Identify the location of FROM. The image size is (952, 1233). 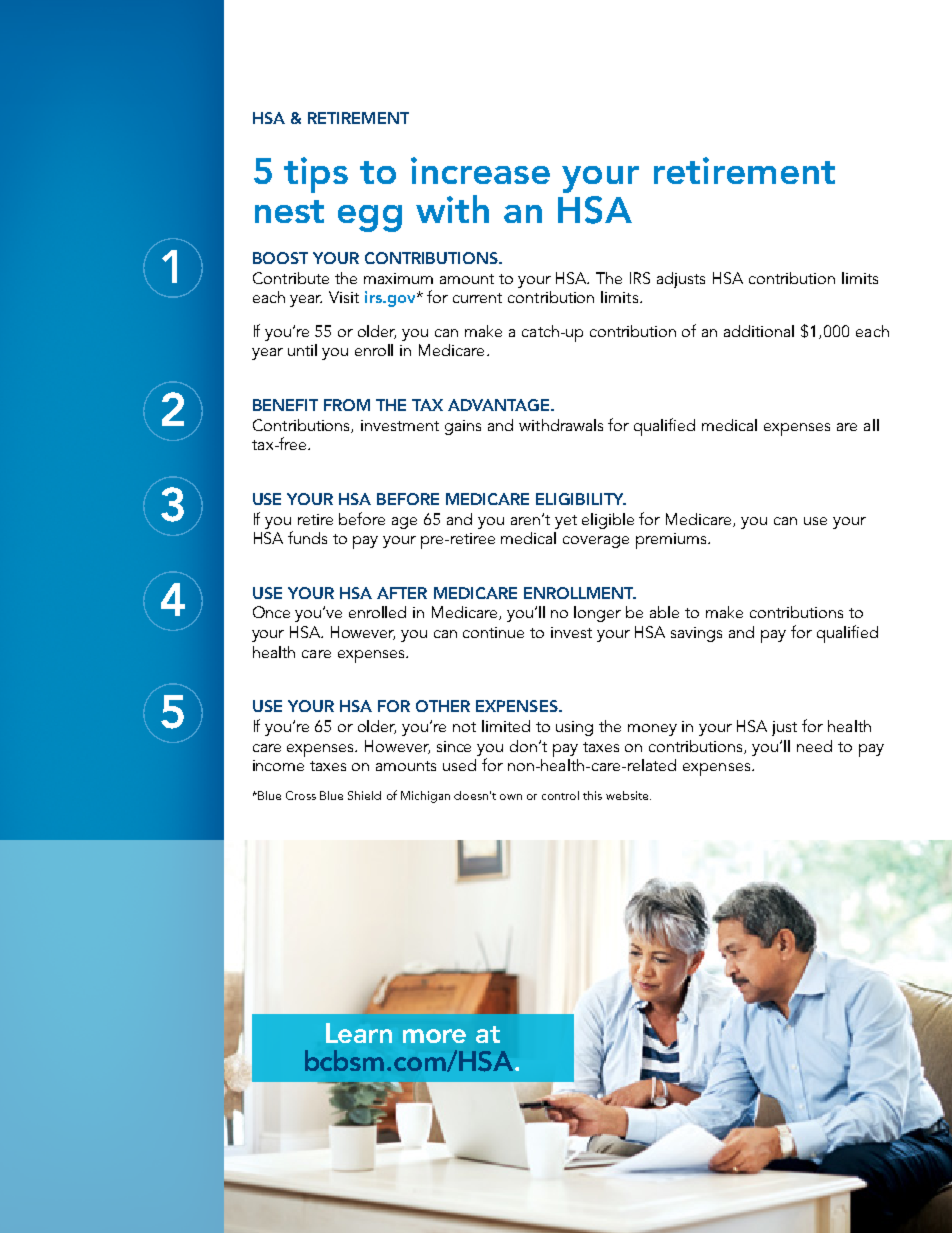
(347, 405).
